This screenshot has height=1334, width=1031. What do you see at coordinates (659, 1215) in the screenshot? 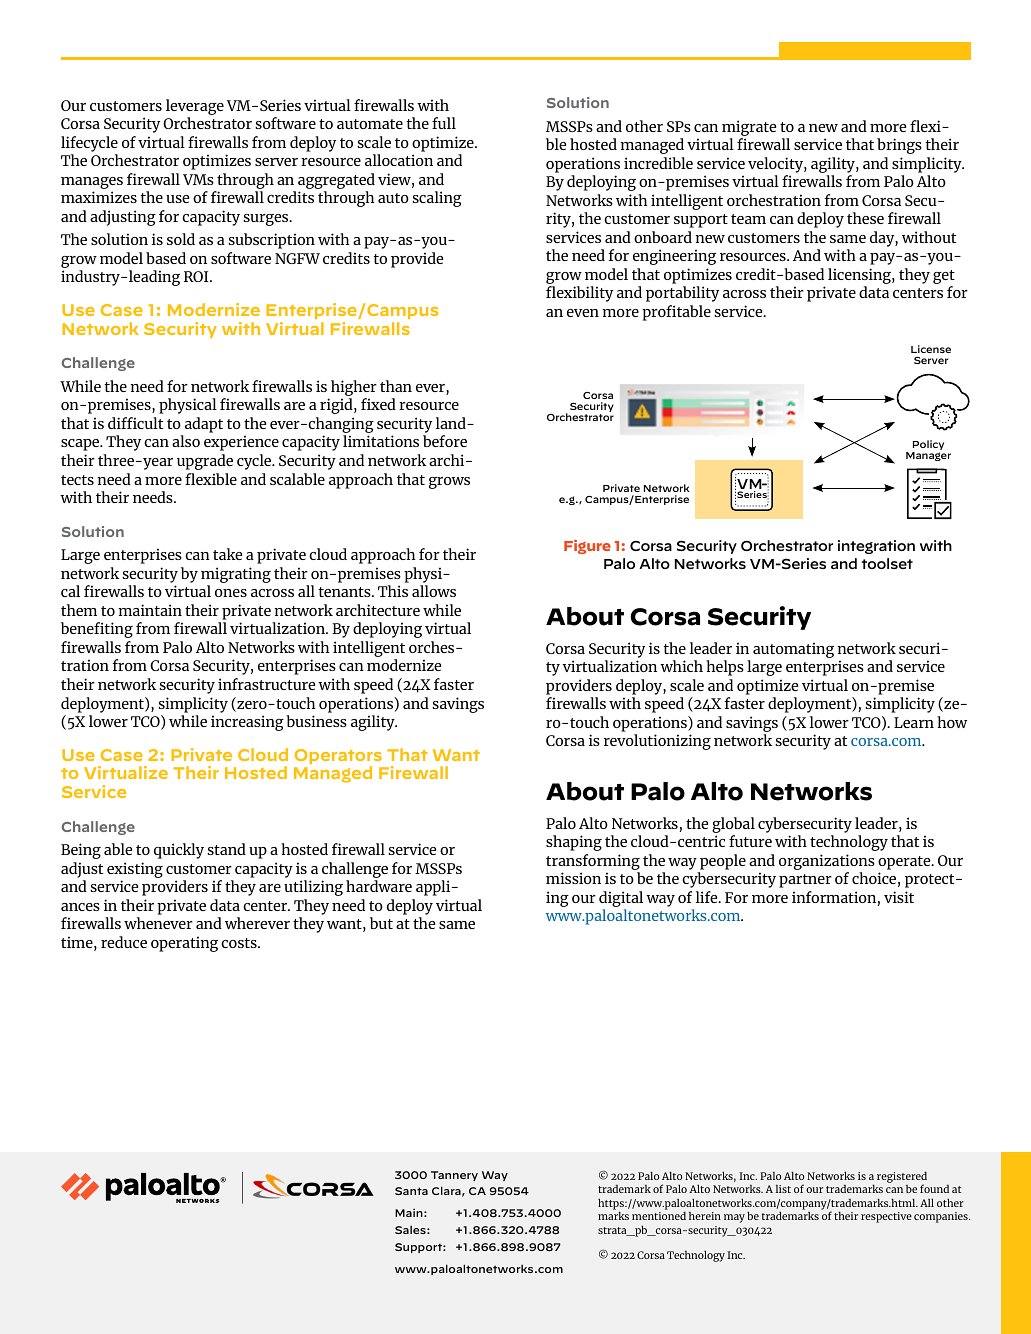
I see `mentioned` at bounding box center [659, 1215].
